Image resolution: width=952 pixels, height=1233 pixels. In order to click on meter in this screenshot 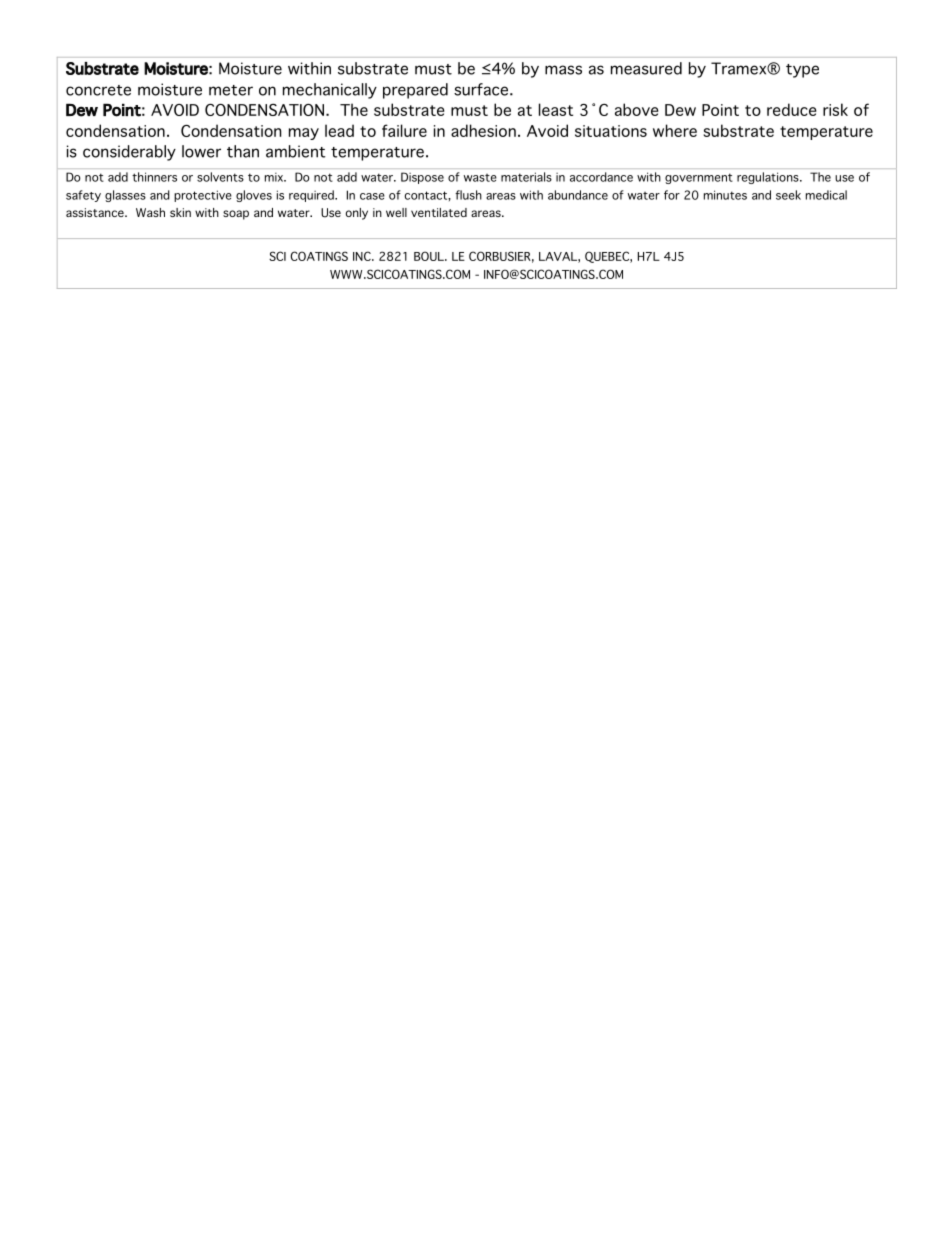, I will do `click(231, 90)`.
